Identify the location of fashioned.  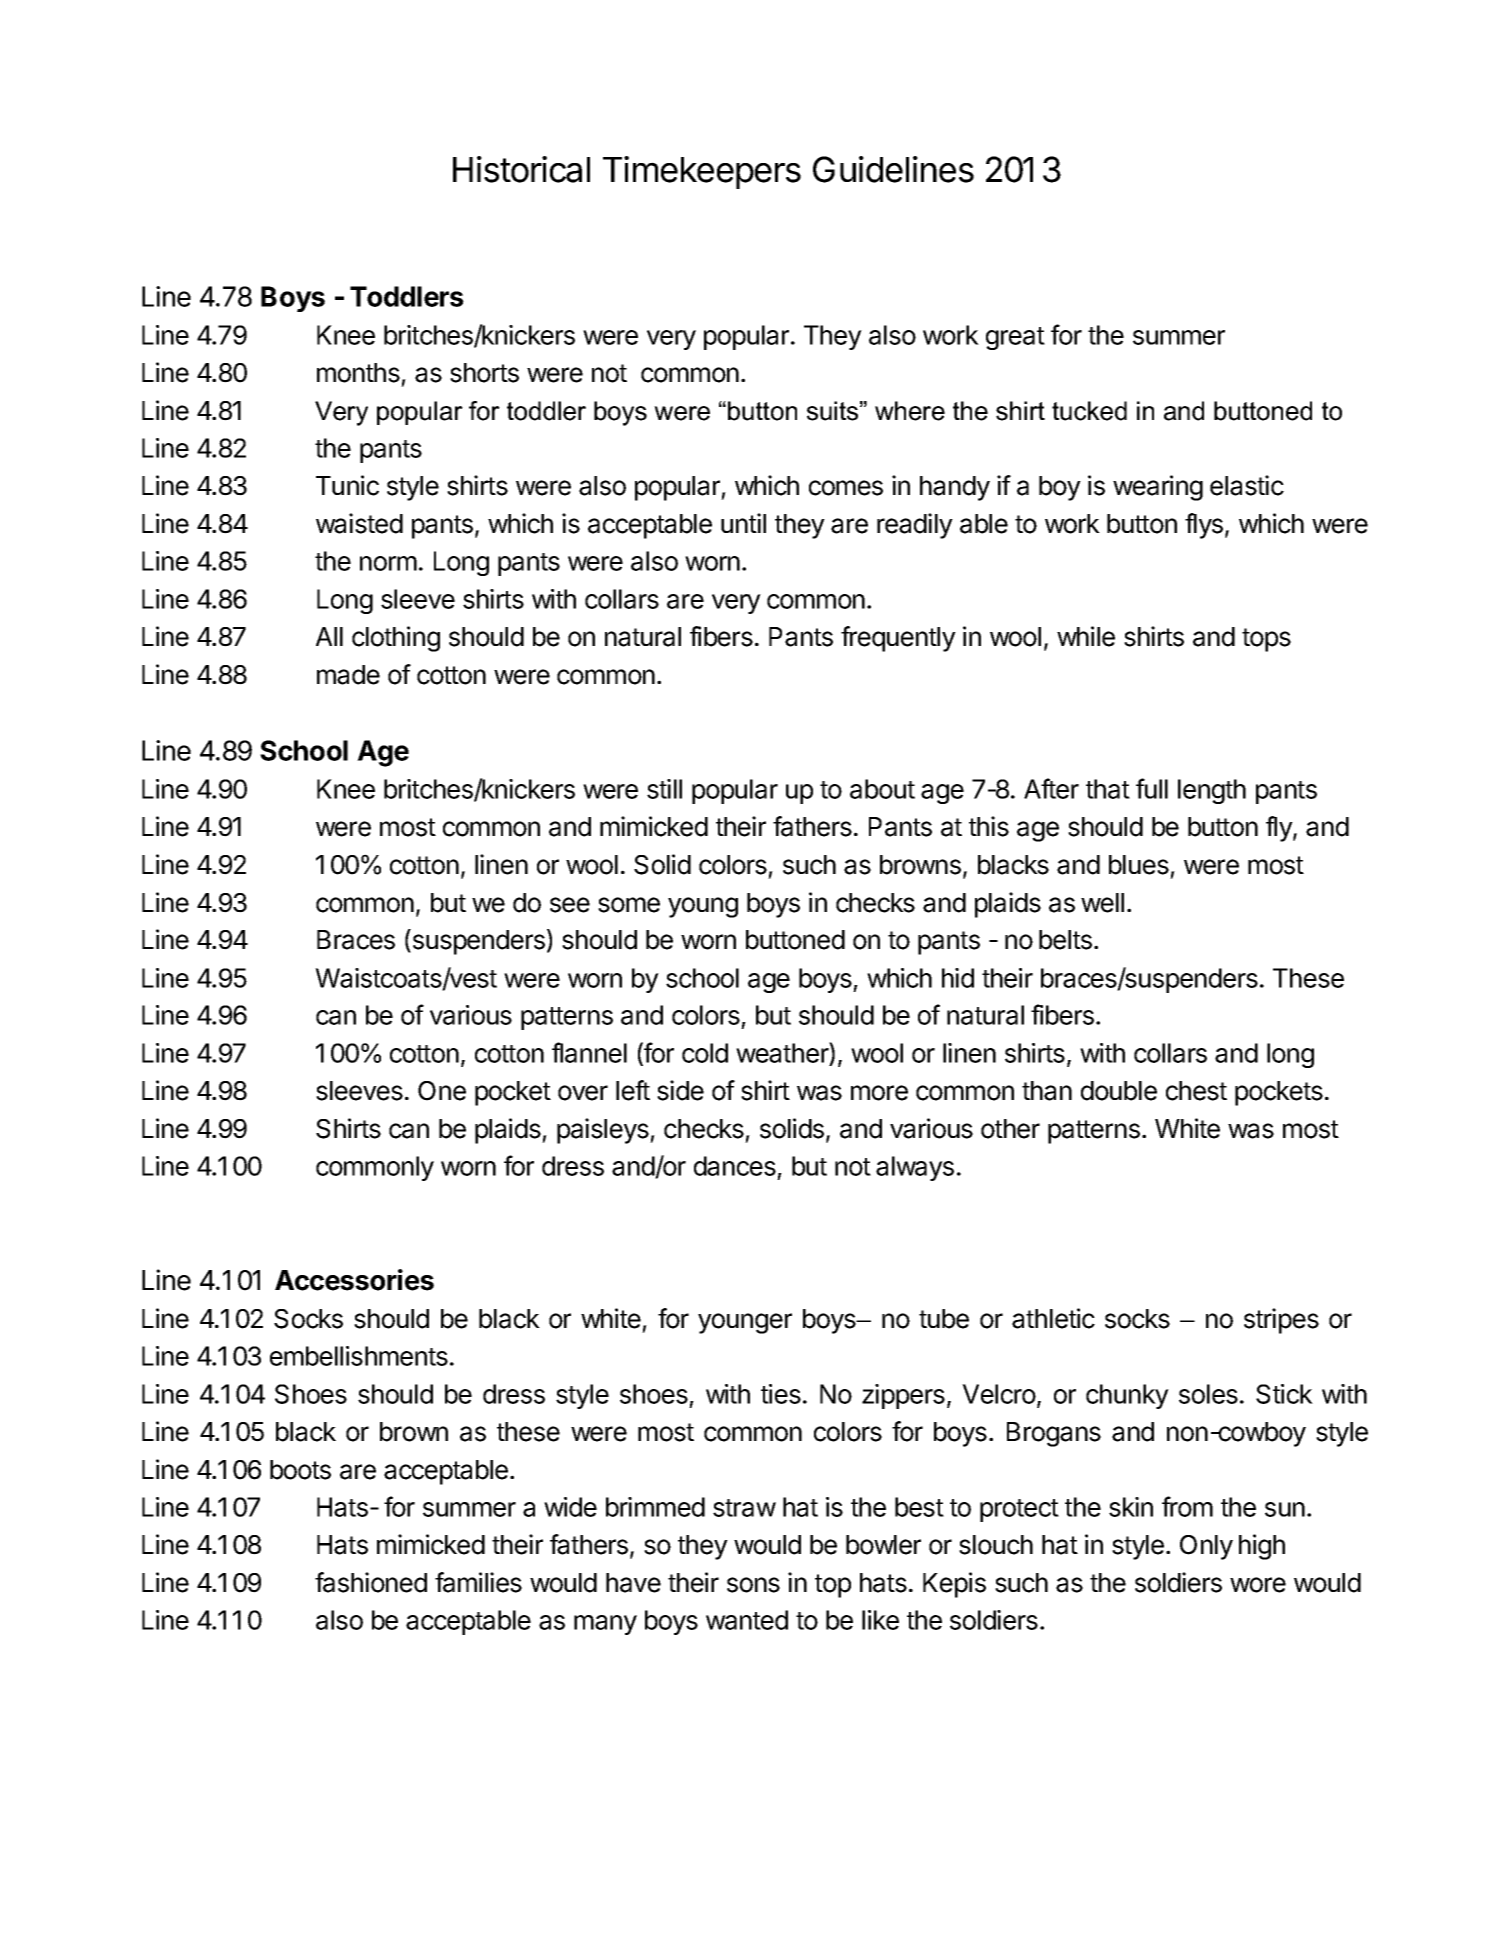
(371, 1582).
